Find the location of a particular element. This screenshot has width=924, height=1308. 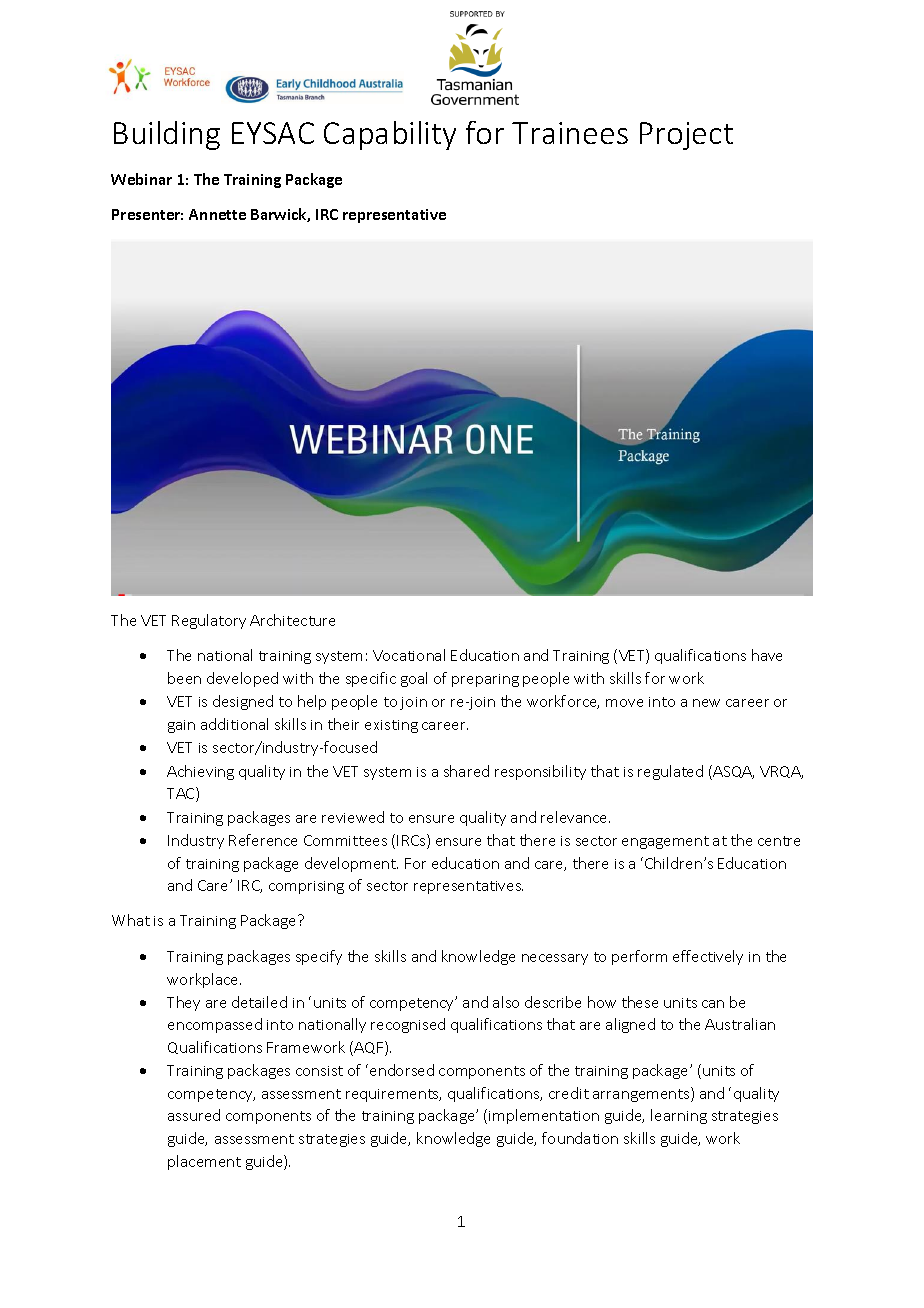

Regulatory is located at coordinates (209, 621).
